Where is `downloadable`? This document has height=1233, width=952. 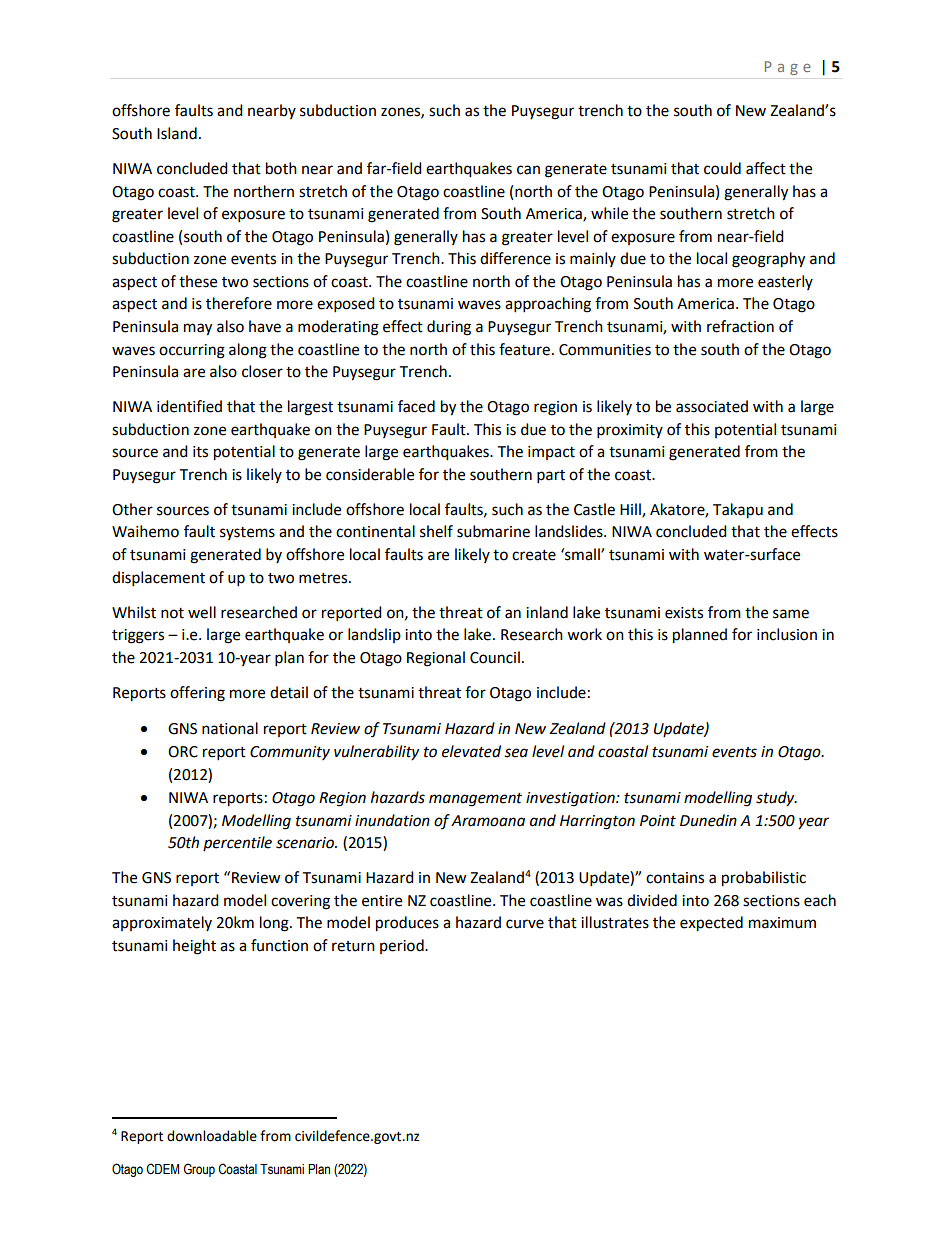 downloadable is located at coordinates (212, 1136).
